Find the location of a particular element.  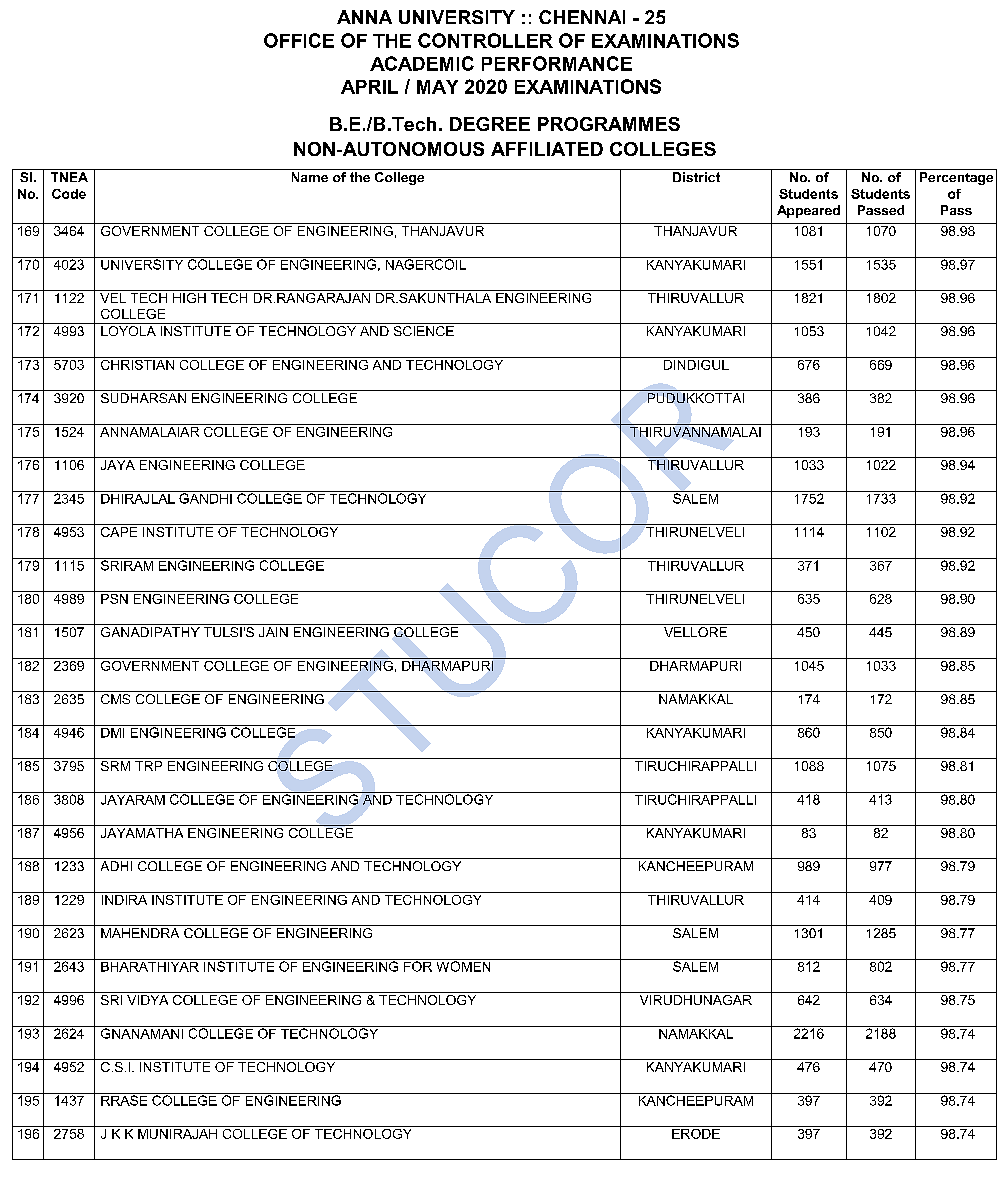

ERODE is located at coordinates (696, 1132).
